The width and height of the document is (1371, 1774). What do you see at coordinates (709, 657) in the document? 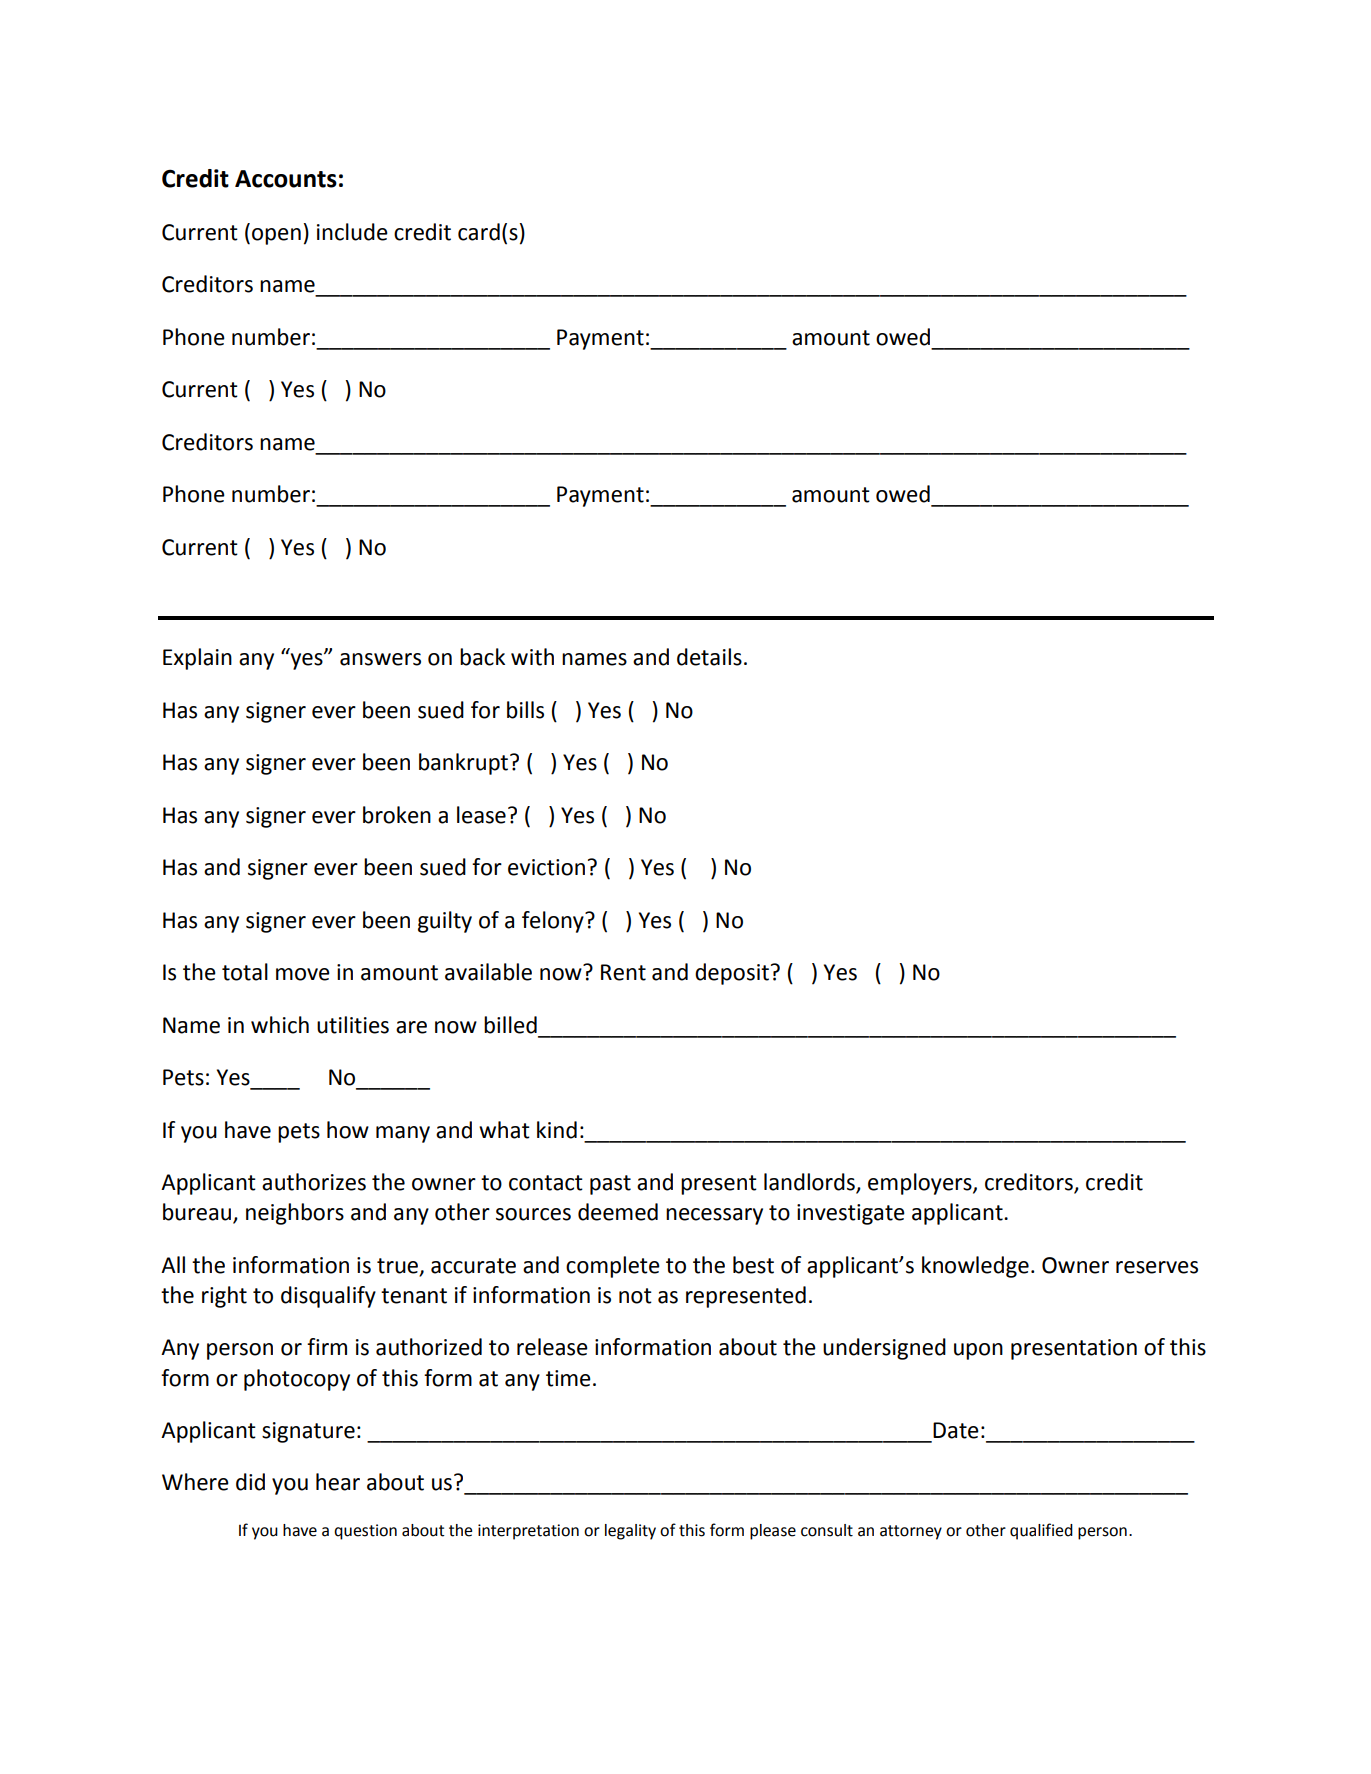
I see `details` at bounding box center [709, 657].
